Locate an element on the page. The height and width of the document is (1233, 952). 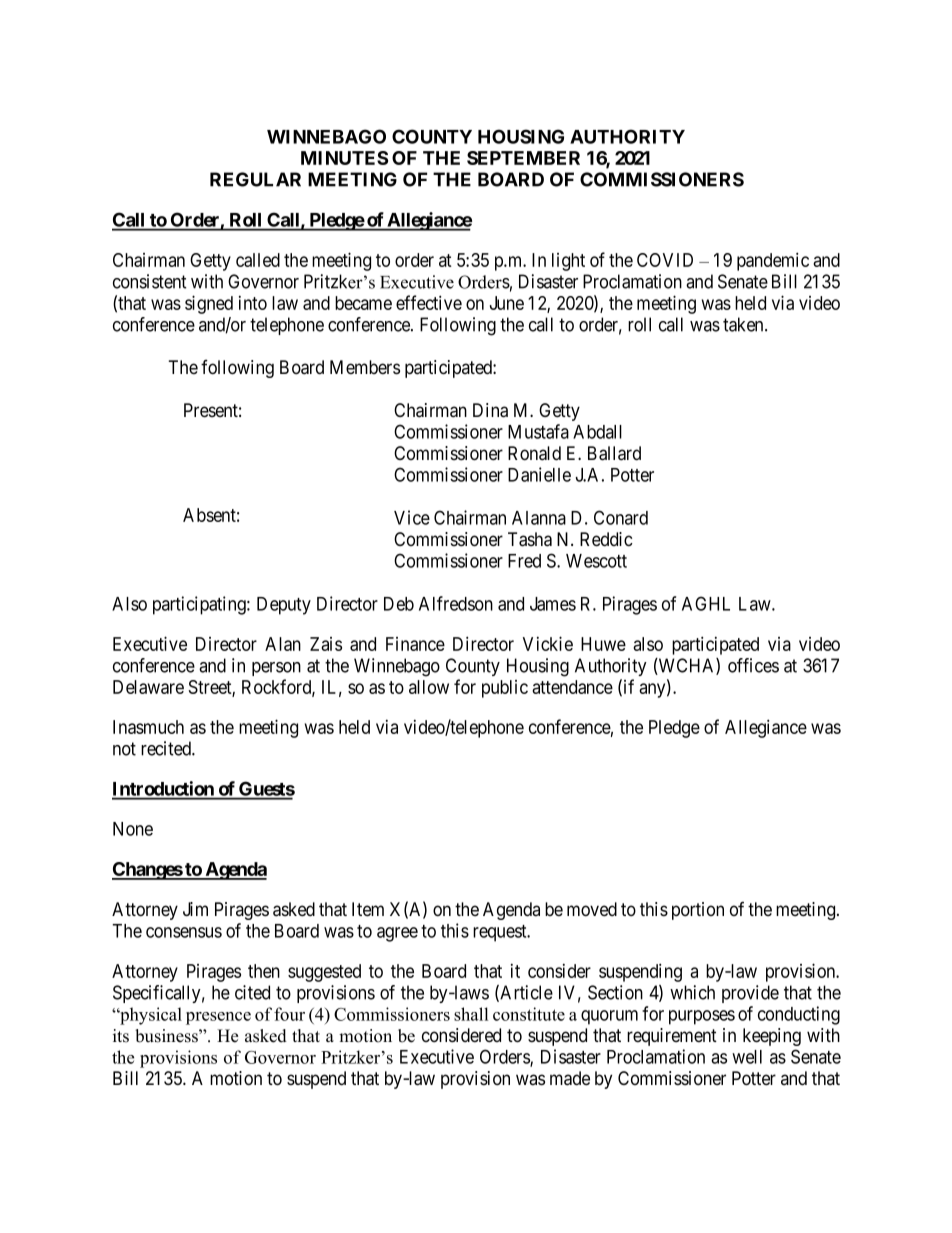
offices is located at coordinates (753, 665).
